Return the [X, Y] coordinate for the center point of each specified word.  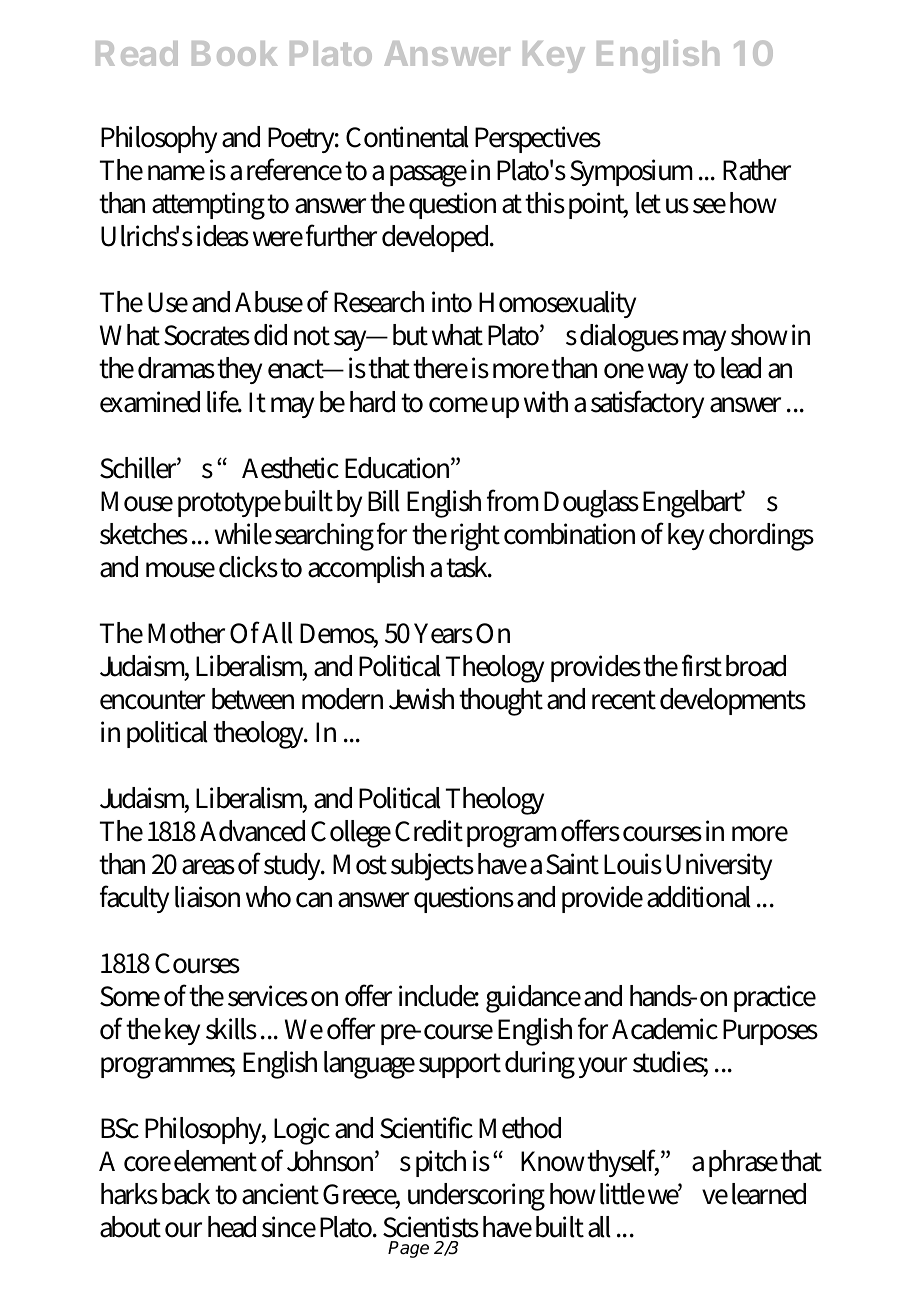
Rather [757, 170]
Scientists [431, 1227]
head [232, 1227]
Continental [407, 137]
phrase [743, 1163]
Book [235, 53]
